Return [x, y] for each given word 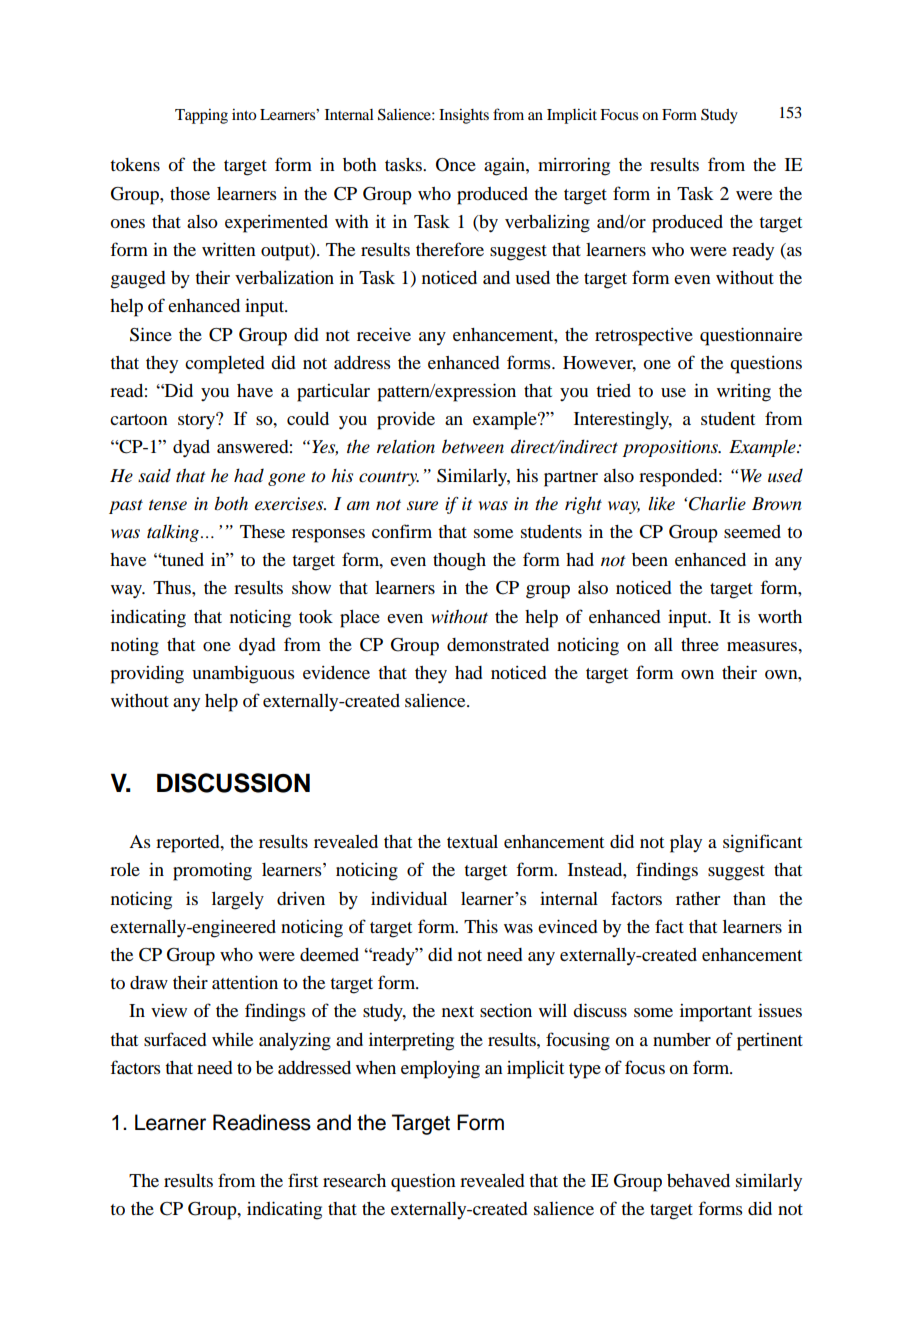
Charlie [717, 504]
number [682, 1039]
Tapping [201, 116]
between [473, 446]
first [303, 1180]
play [686, 844]
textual [472, 841]
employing [440, 1070]
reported [189, 844]
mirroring [574, 167]
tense [168, 505]
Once [456, 165]
